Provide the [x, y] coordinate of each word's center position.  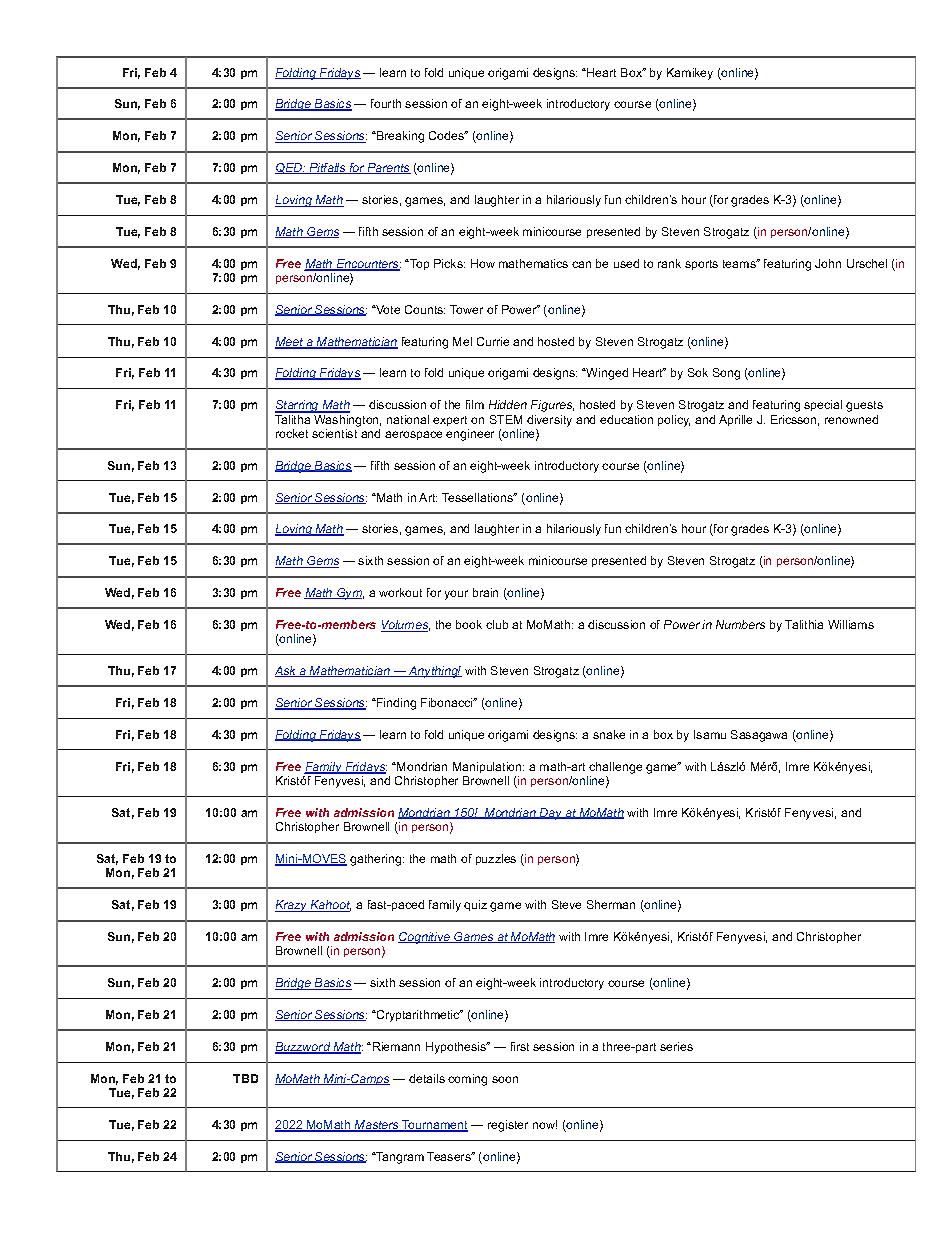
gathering [377, 860]
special [823, 405]
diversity [549, 421]
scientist [334, 433]
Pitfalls [327, 168]
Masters [377, 1126]
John [828, 263]
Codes [448, 135]
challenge [615, 768]
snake [609, 734]
